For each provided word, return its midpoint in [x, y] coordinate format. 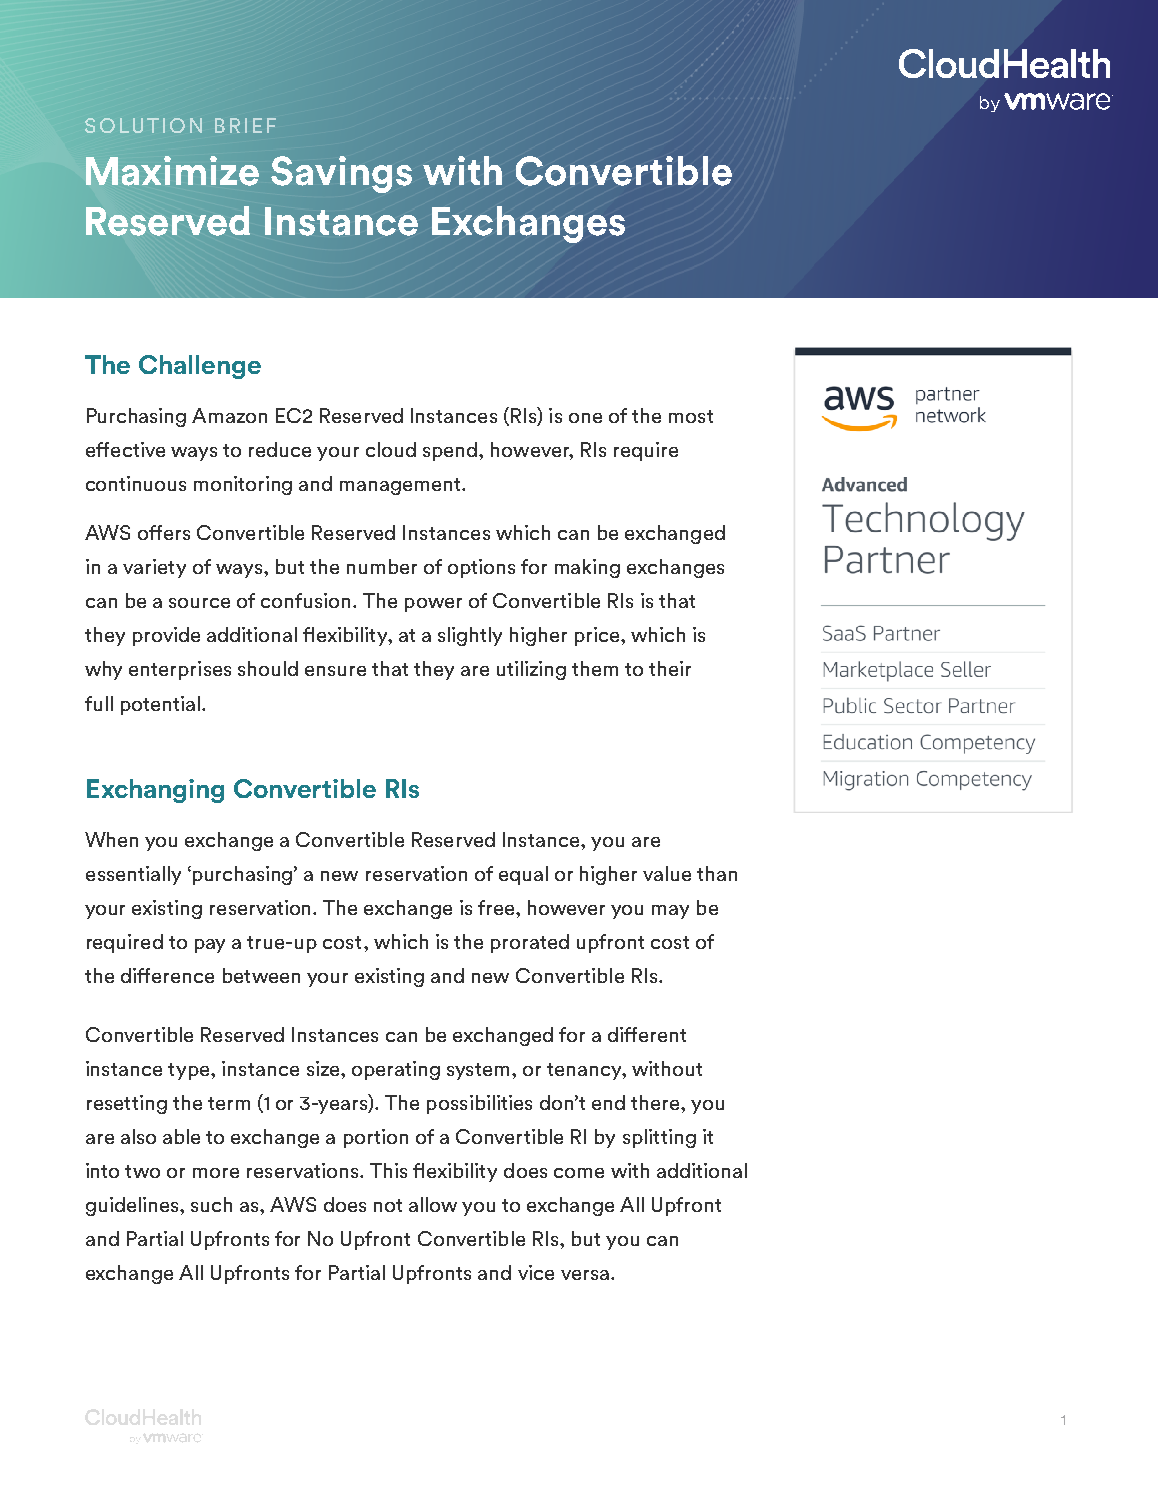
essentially [133, 875]
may [670, 912]
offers [164, 532]
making [587, 568]
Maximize [172, 171]
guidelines [133, 1206]
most [691, 416]
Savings [341, 174]
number [382, 566]
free [497, 907]
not [388, 1205]
